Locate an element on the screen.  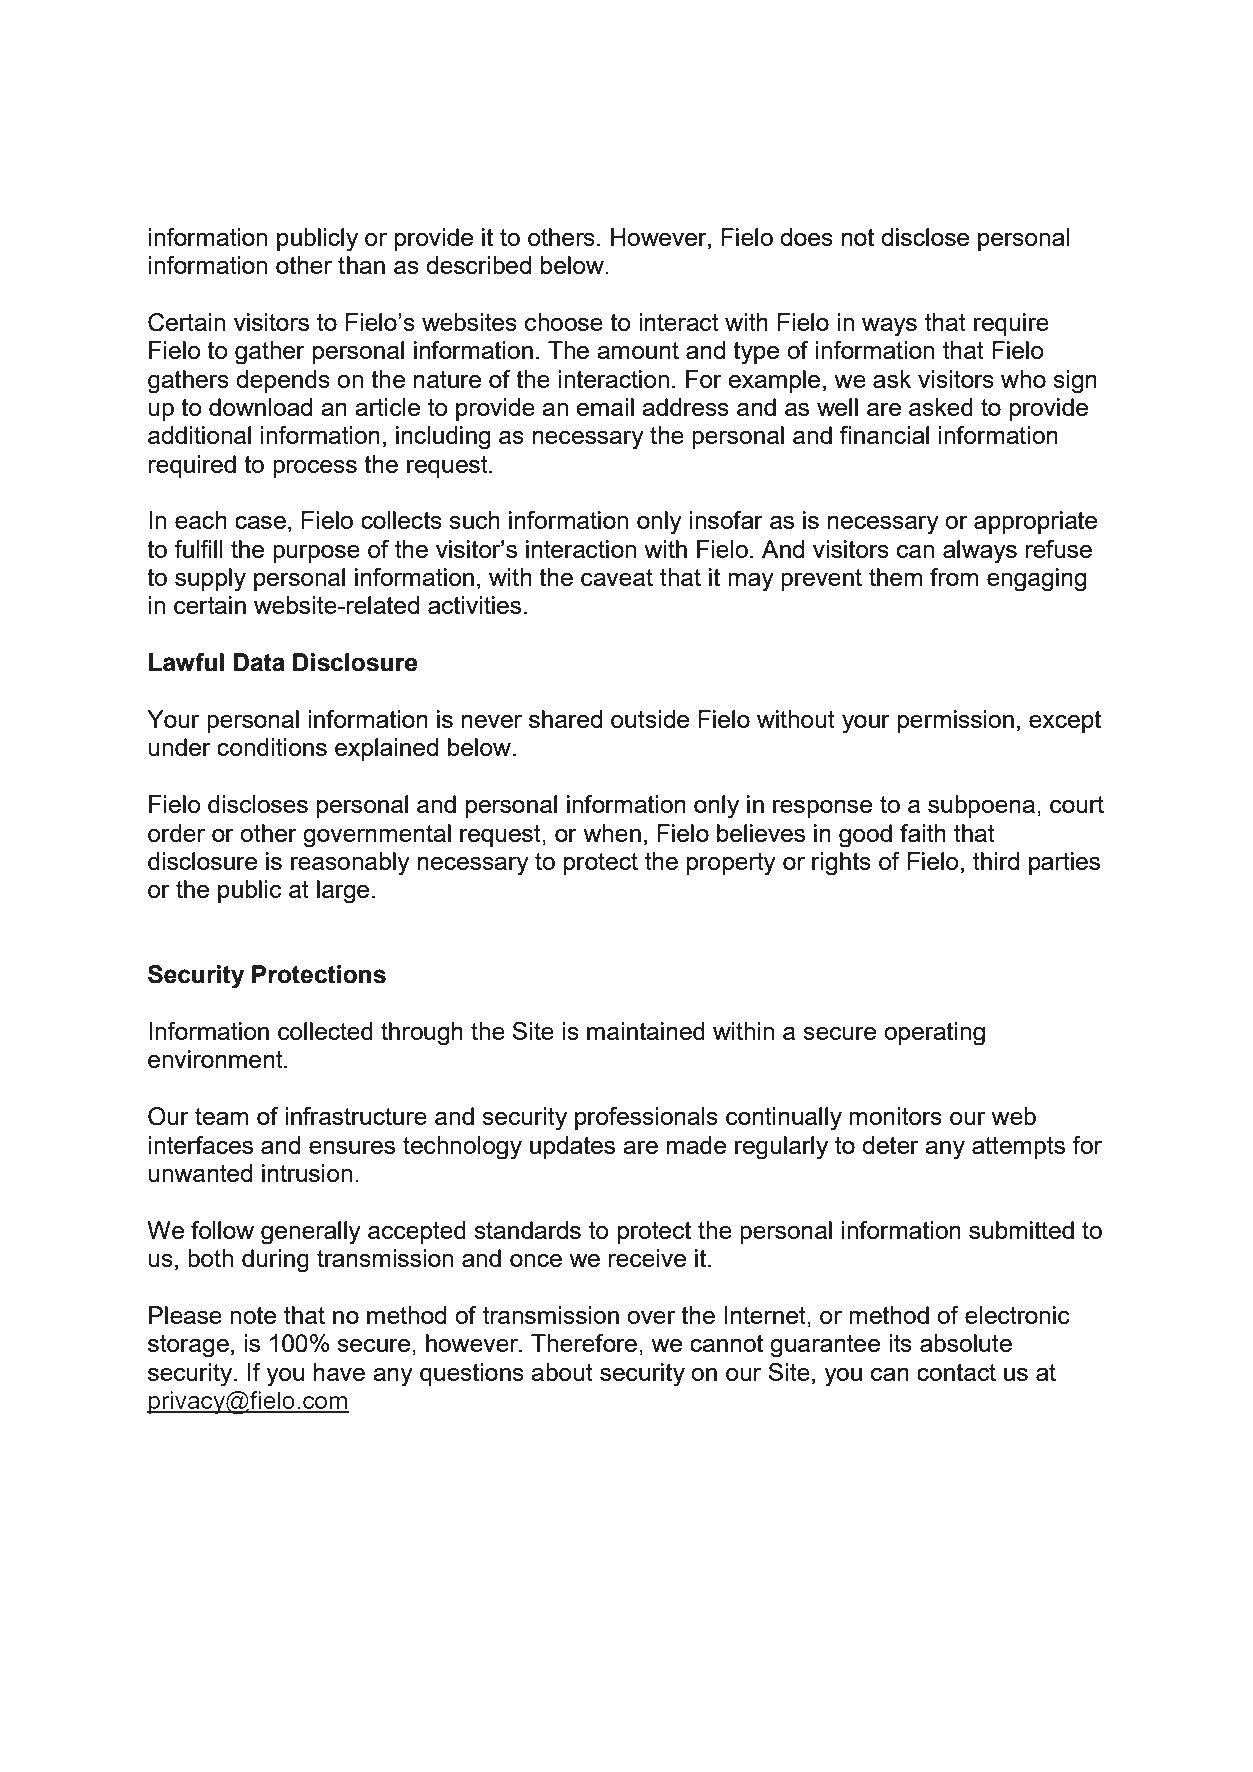
Therefore is located at coordinates (584, 1343).
